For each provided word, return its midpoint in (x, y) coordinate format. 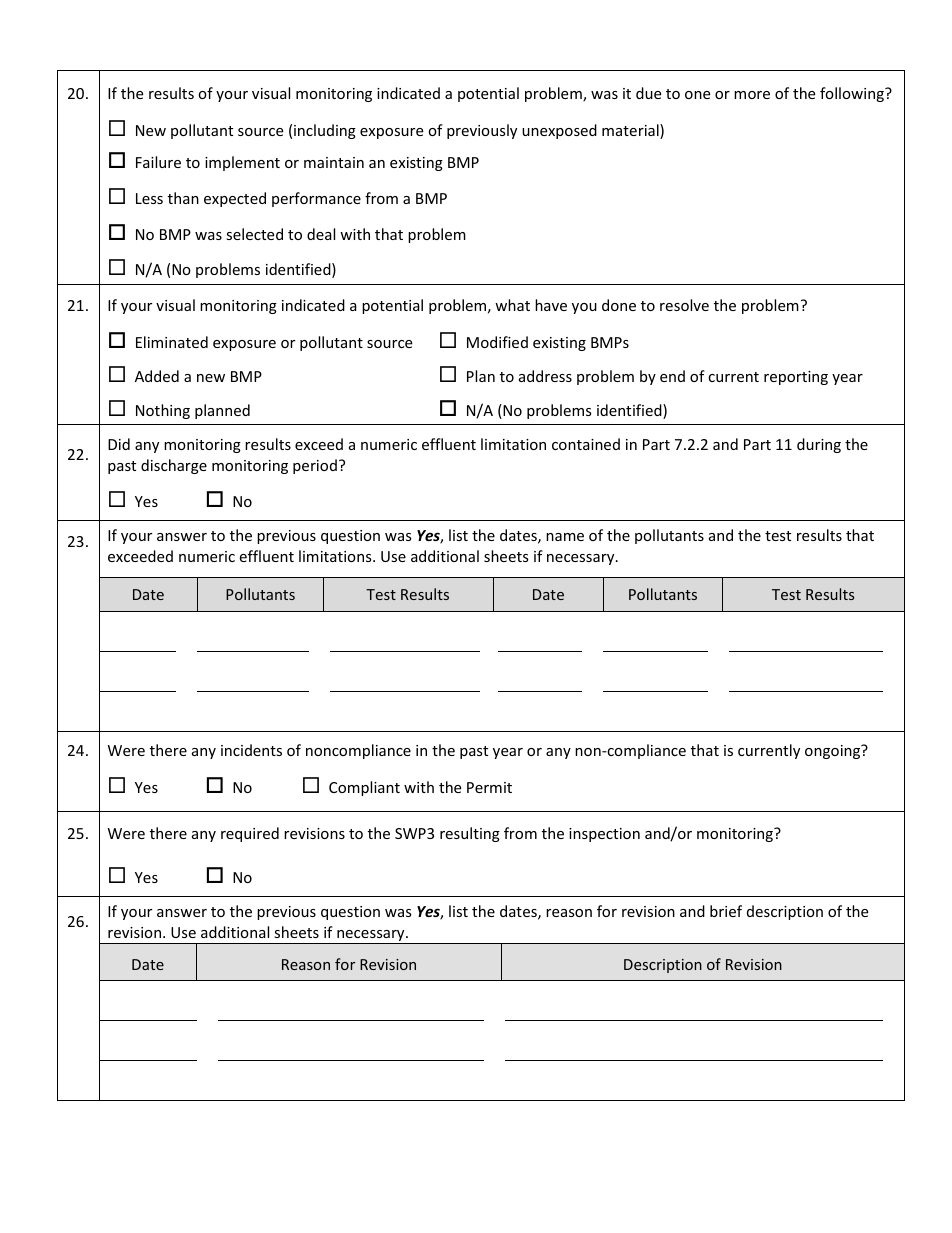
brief (726, 911)
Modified (497, 342)
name (565, 537)
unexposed (559, 131)
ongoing (834, 751)
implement (242, 163)
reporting (796, 378)
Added (157, 376)
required (250, 834)
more (752, 95)
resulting (470, 834)
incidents (251, 750)
